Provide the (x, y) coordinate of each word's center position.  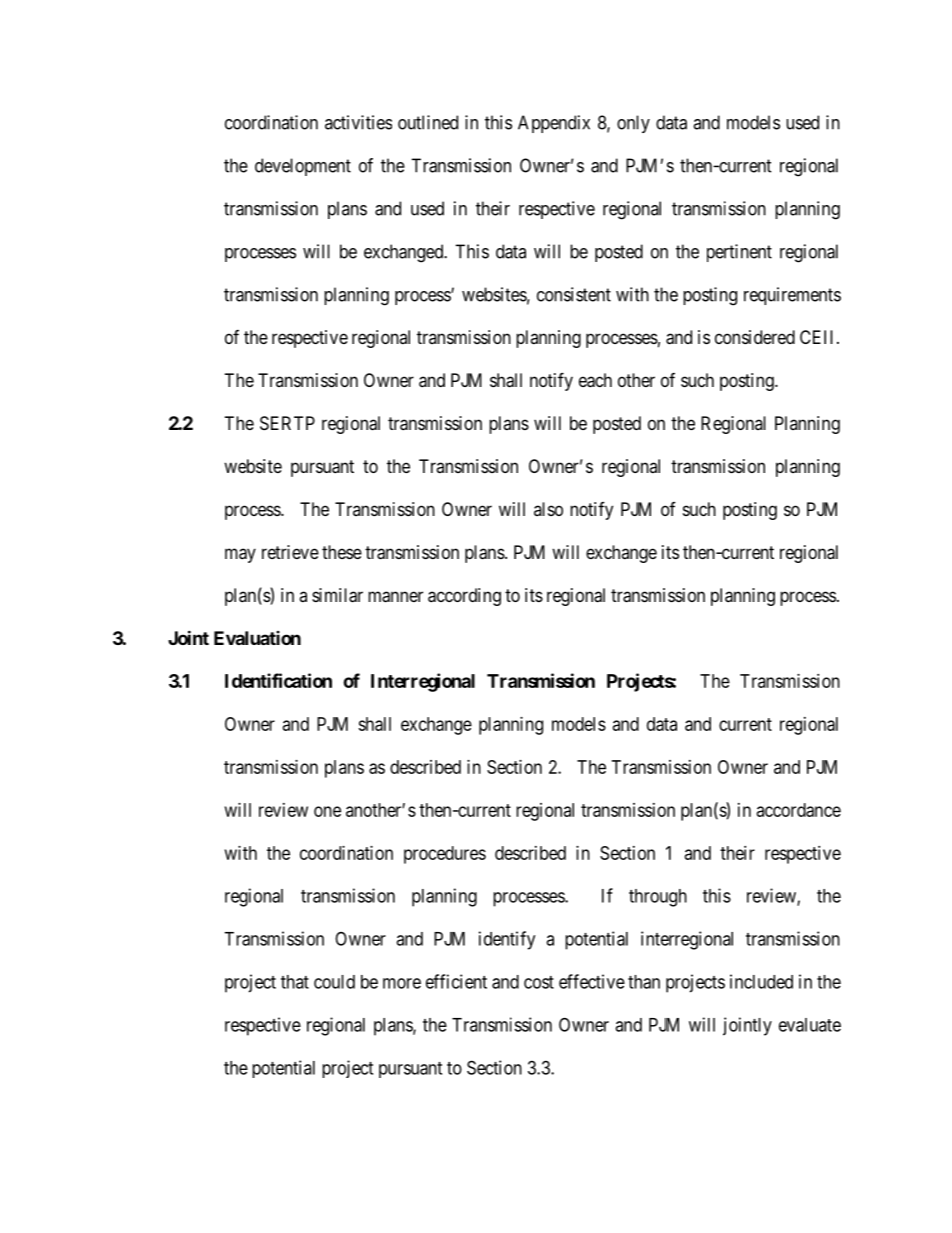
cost (539, 982)
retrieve (290, 552)
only (633, 124)
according (464, 597)
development (303, 167)
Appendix (554, 124)
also (548, 509)
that (295, 982)
